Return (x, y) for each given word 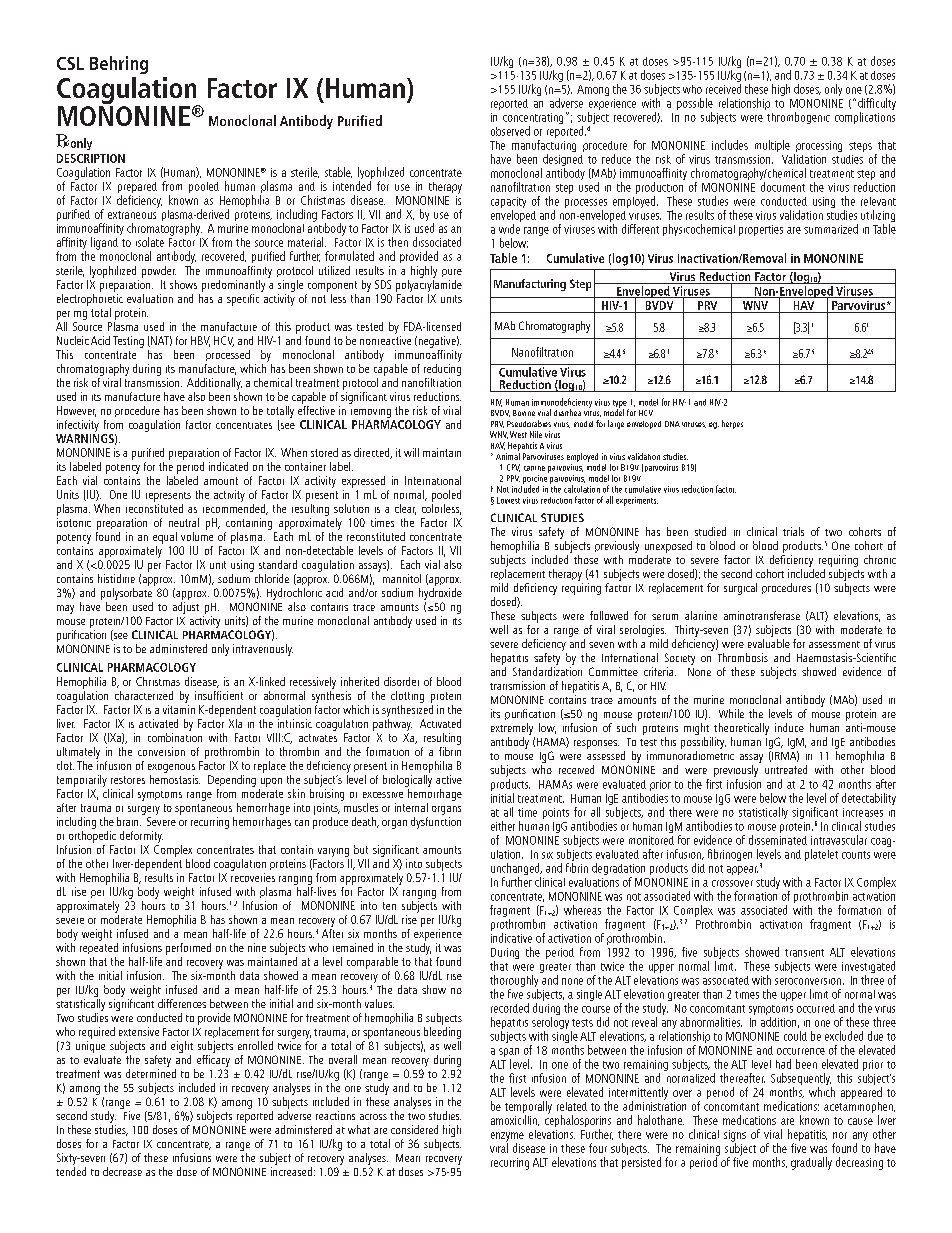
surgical (740, 589)
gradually (811, 1163)
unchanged (516, 870)
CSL (70, 63)
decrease (122, 1171)
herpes (732, 424)
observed (510, 131)
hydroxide (440, 592)
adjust (186, 606)
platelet (821, 855)
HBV (200, 341)
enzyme (507, 1138)
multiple (772, 146)
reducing (442, 368)
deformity (141, 837)
